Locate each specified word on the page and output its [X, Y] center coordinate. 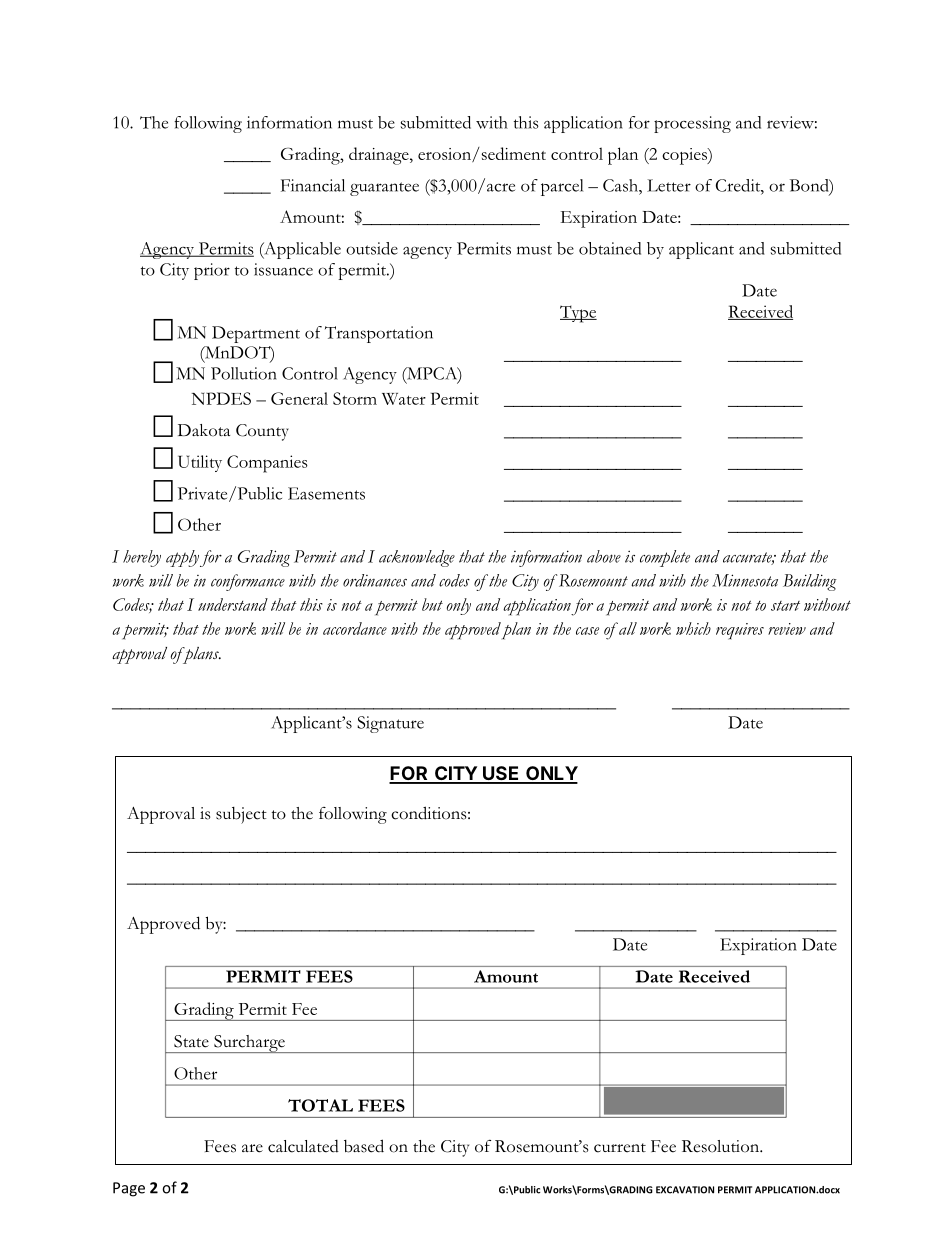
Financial [313, 185]
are [252, 1148]
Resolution [721, 1146]
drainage [380, 156]
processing [692, 124]
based [364, 1146]
